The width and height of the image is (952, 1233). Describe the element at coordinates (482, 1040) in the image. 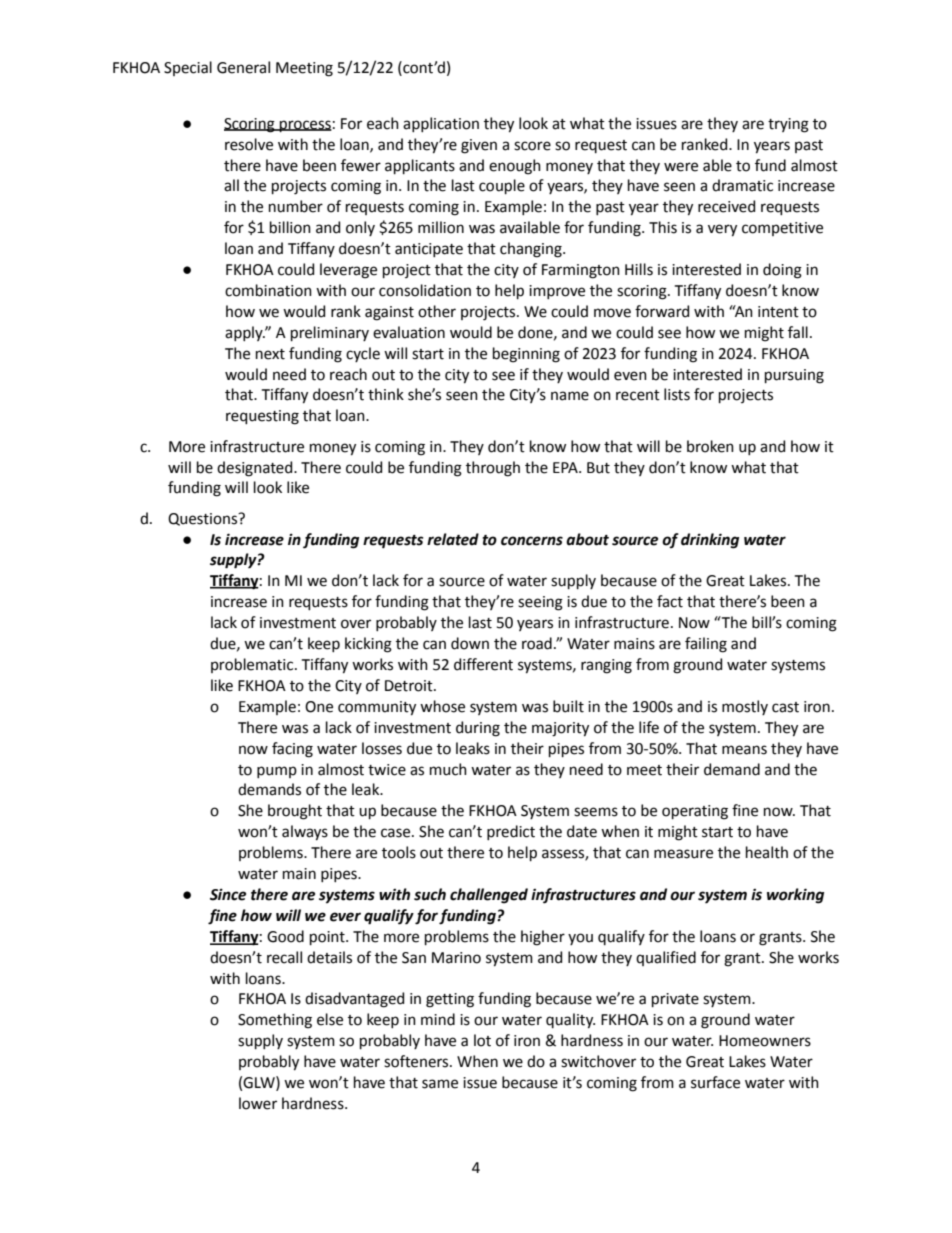

I see `lot` at that location.
